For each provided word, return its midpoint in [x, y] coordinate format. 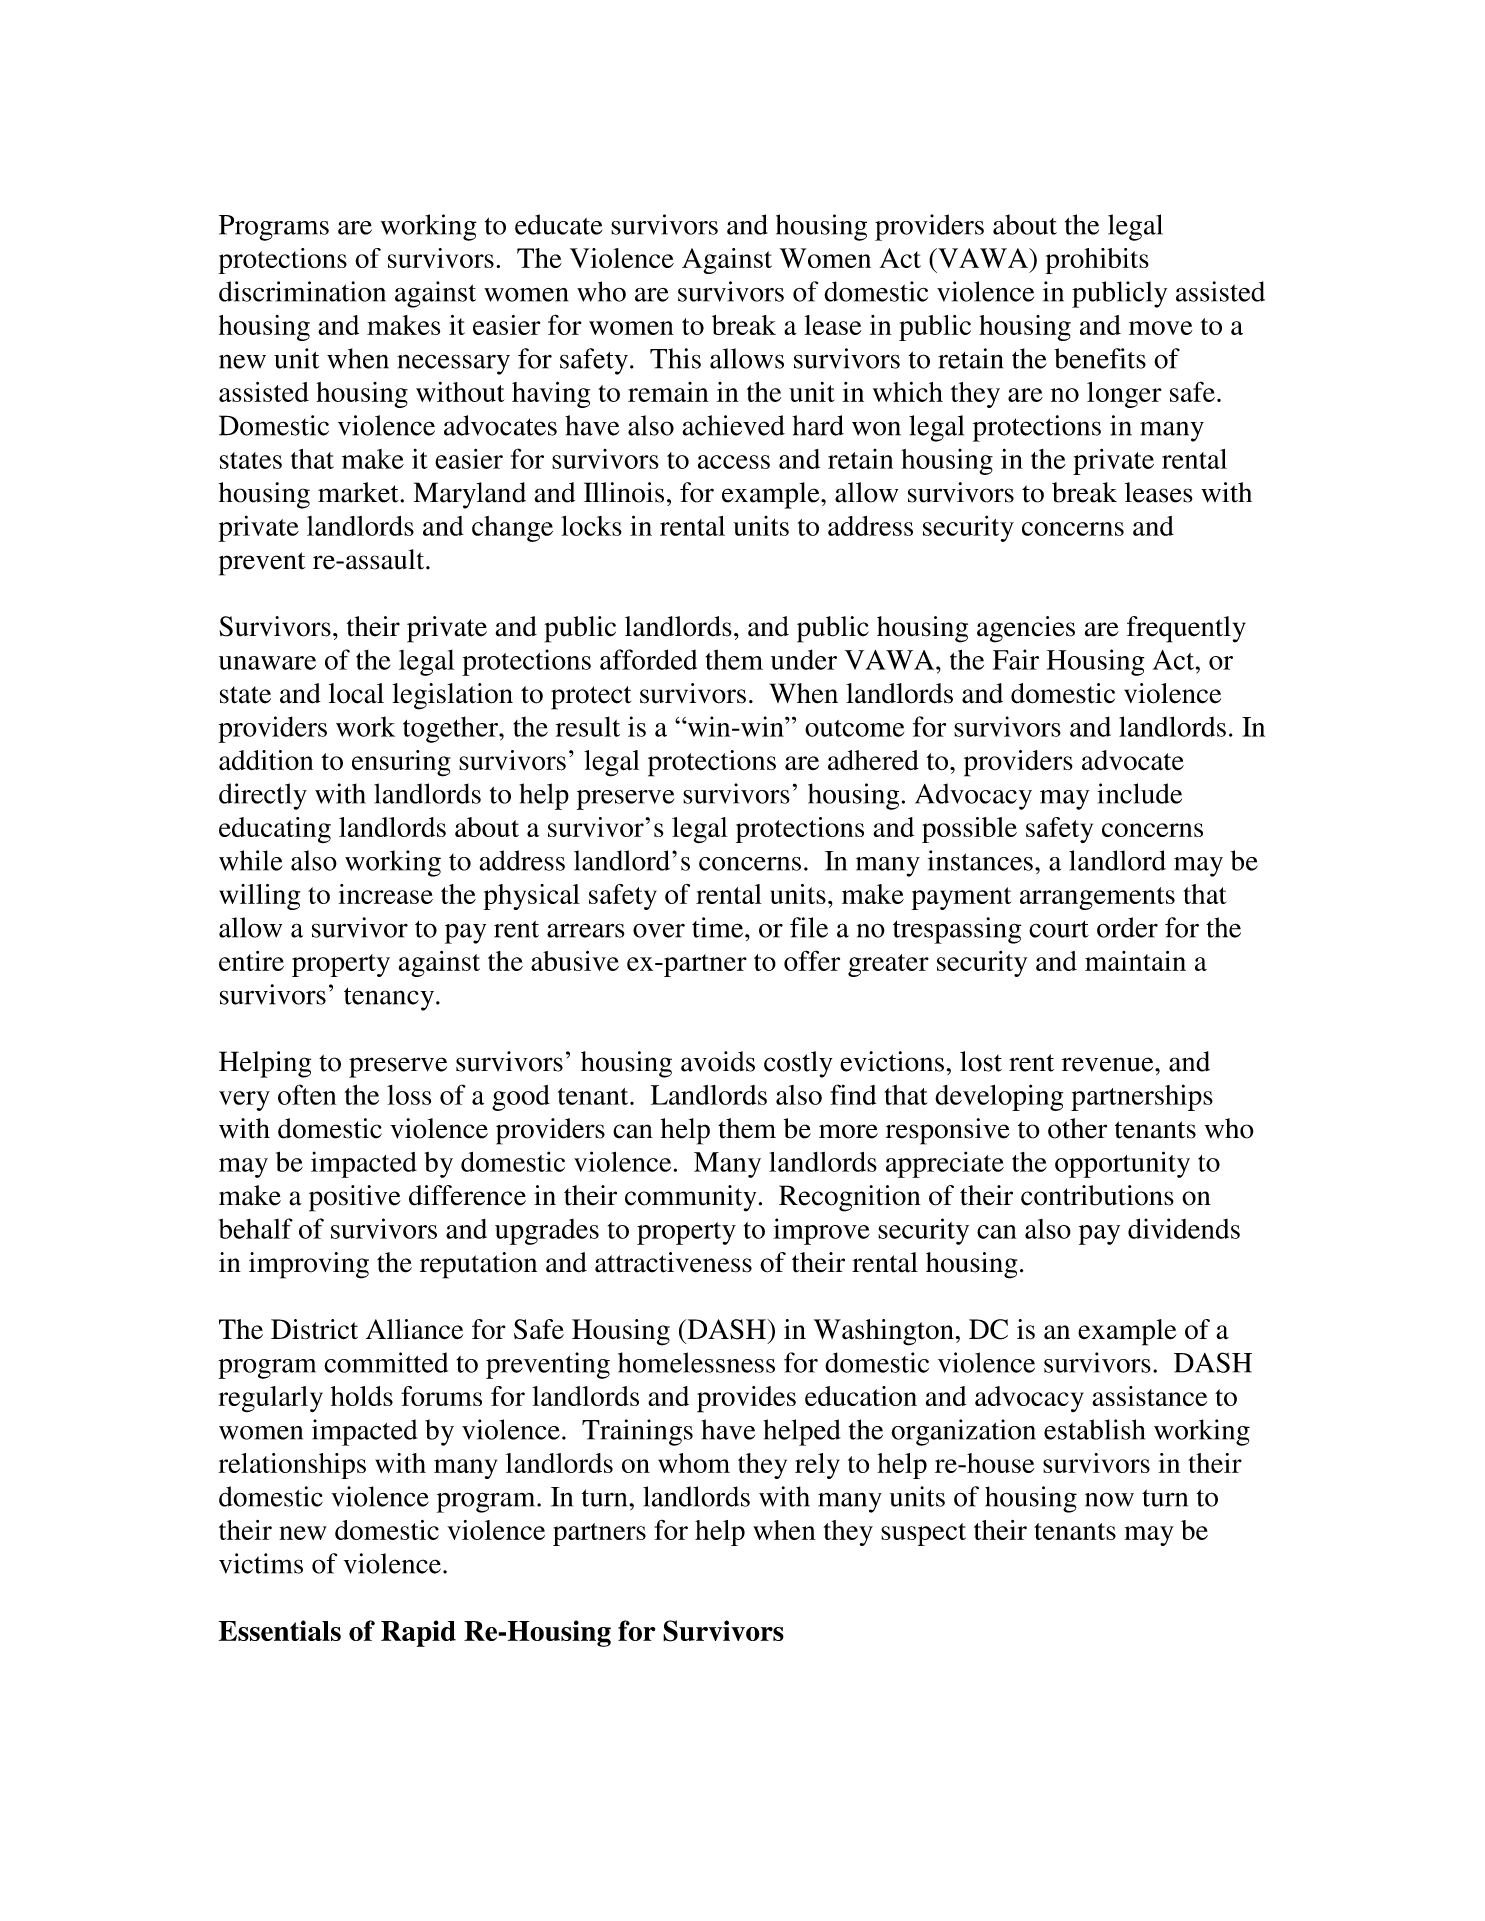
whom [694, 1463]
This [675, 358]
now [1109, 1499]
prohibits [1097, 261]
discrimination [302, 291]
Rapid [418, 1633]
